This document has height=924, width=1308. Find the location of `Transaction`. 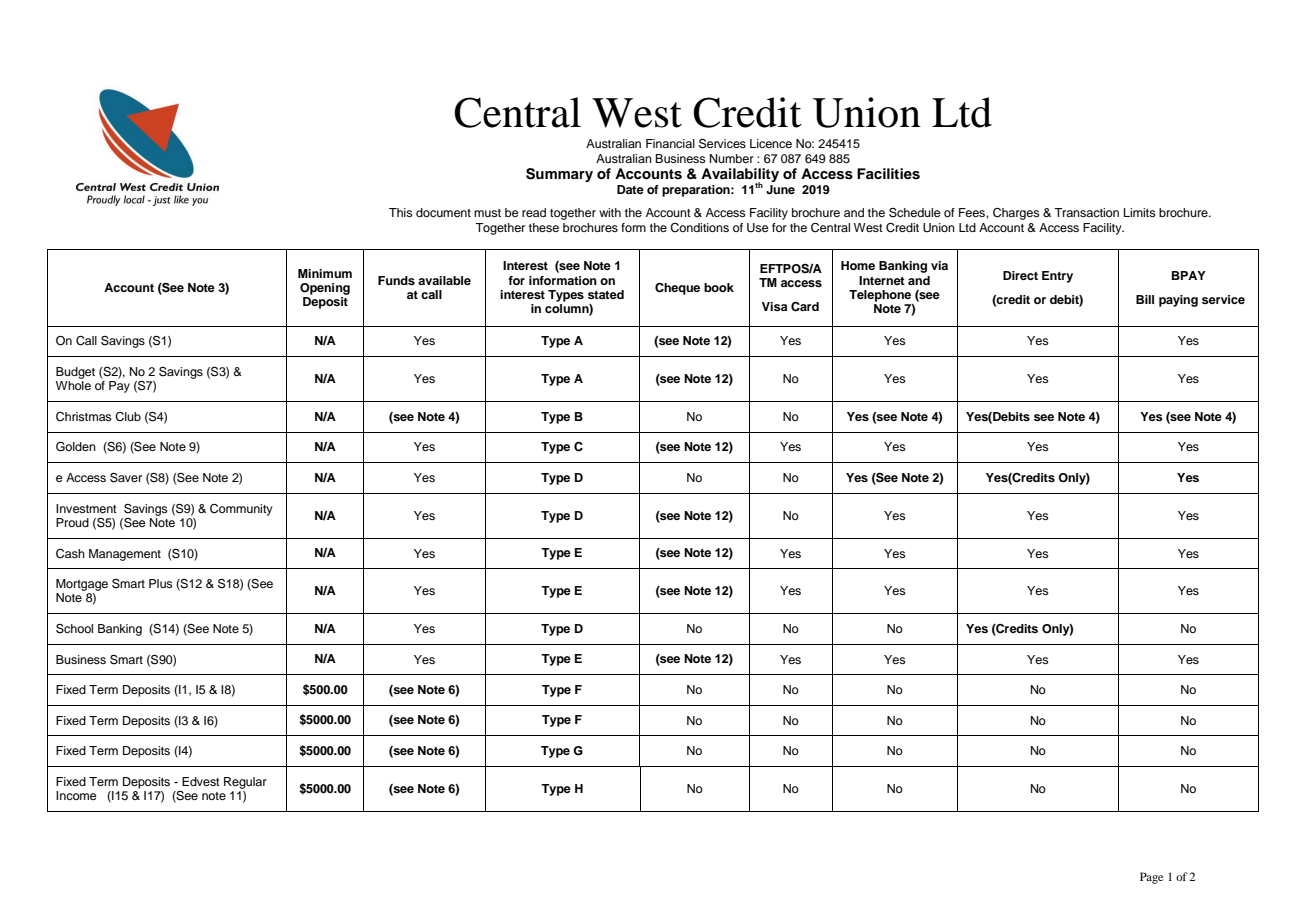

Transaction is located at coordinates (1086, 212).
